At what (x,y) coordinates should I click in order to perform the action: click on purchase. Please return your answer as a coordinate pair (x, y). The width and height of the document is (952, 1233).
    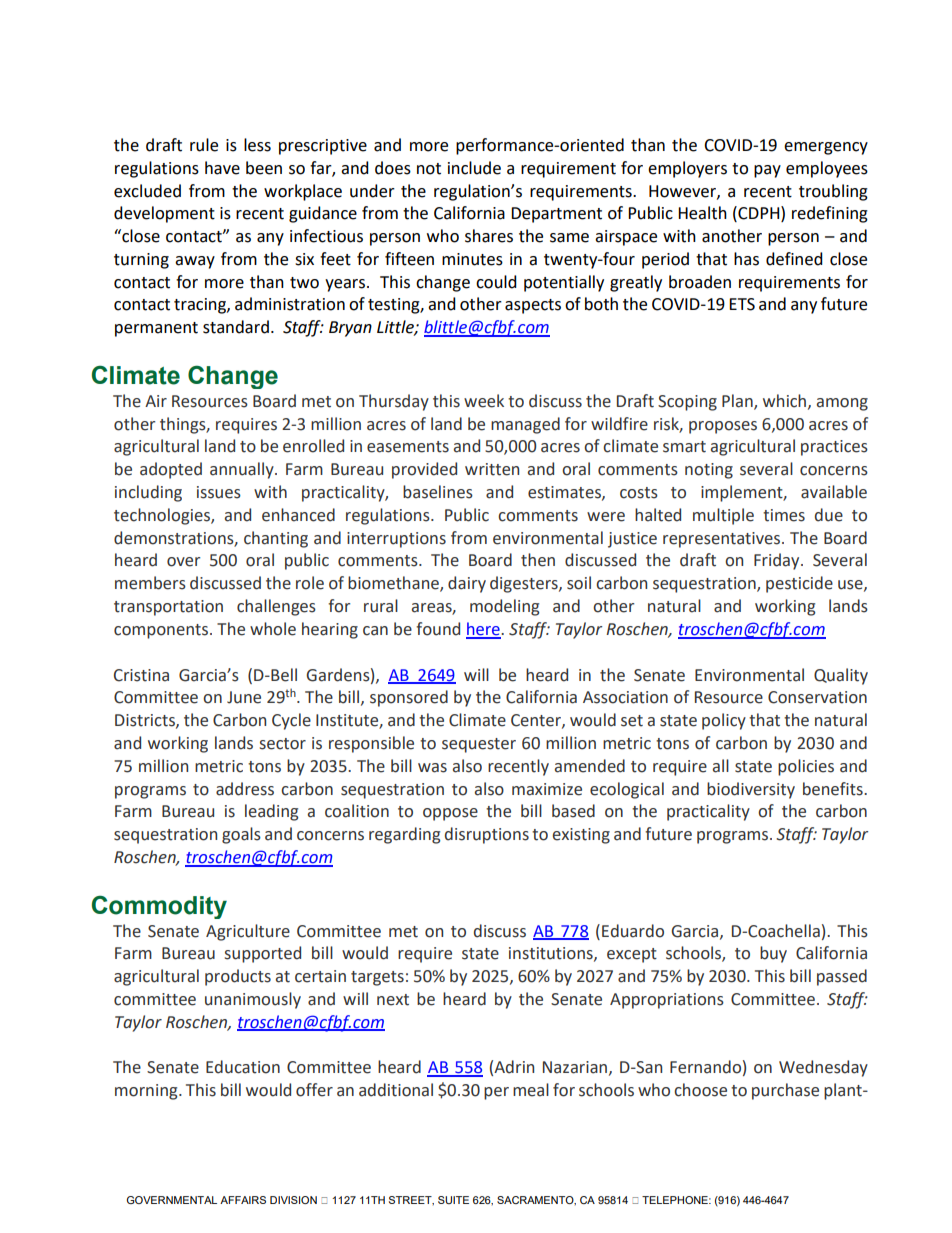
    Looking at the image, I should click on (785, 1091).
